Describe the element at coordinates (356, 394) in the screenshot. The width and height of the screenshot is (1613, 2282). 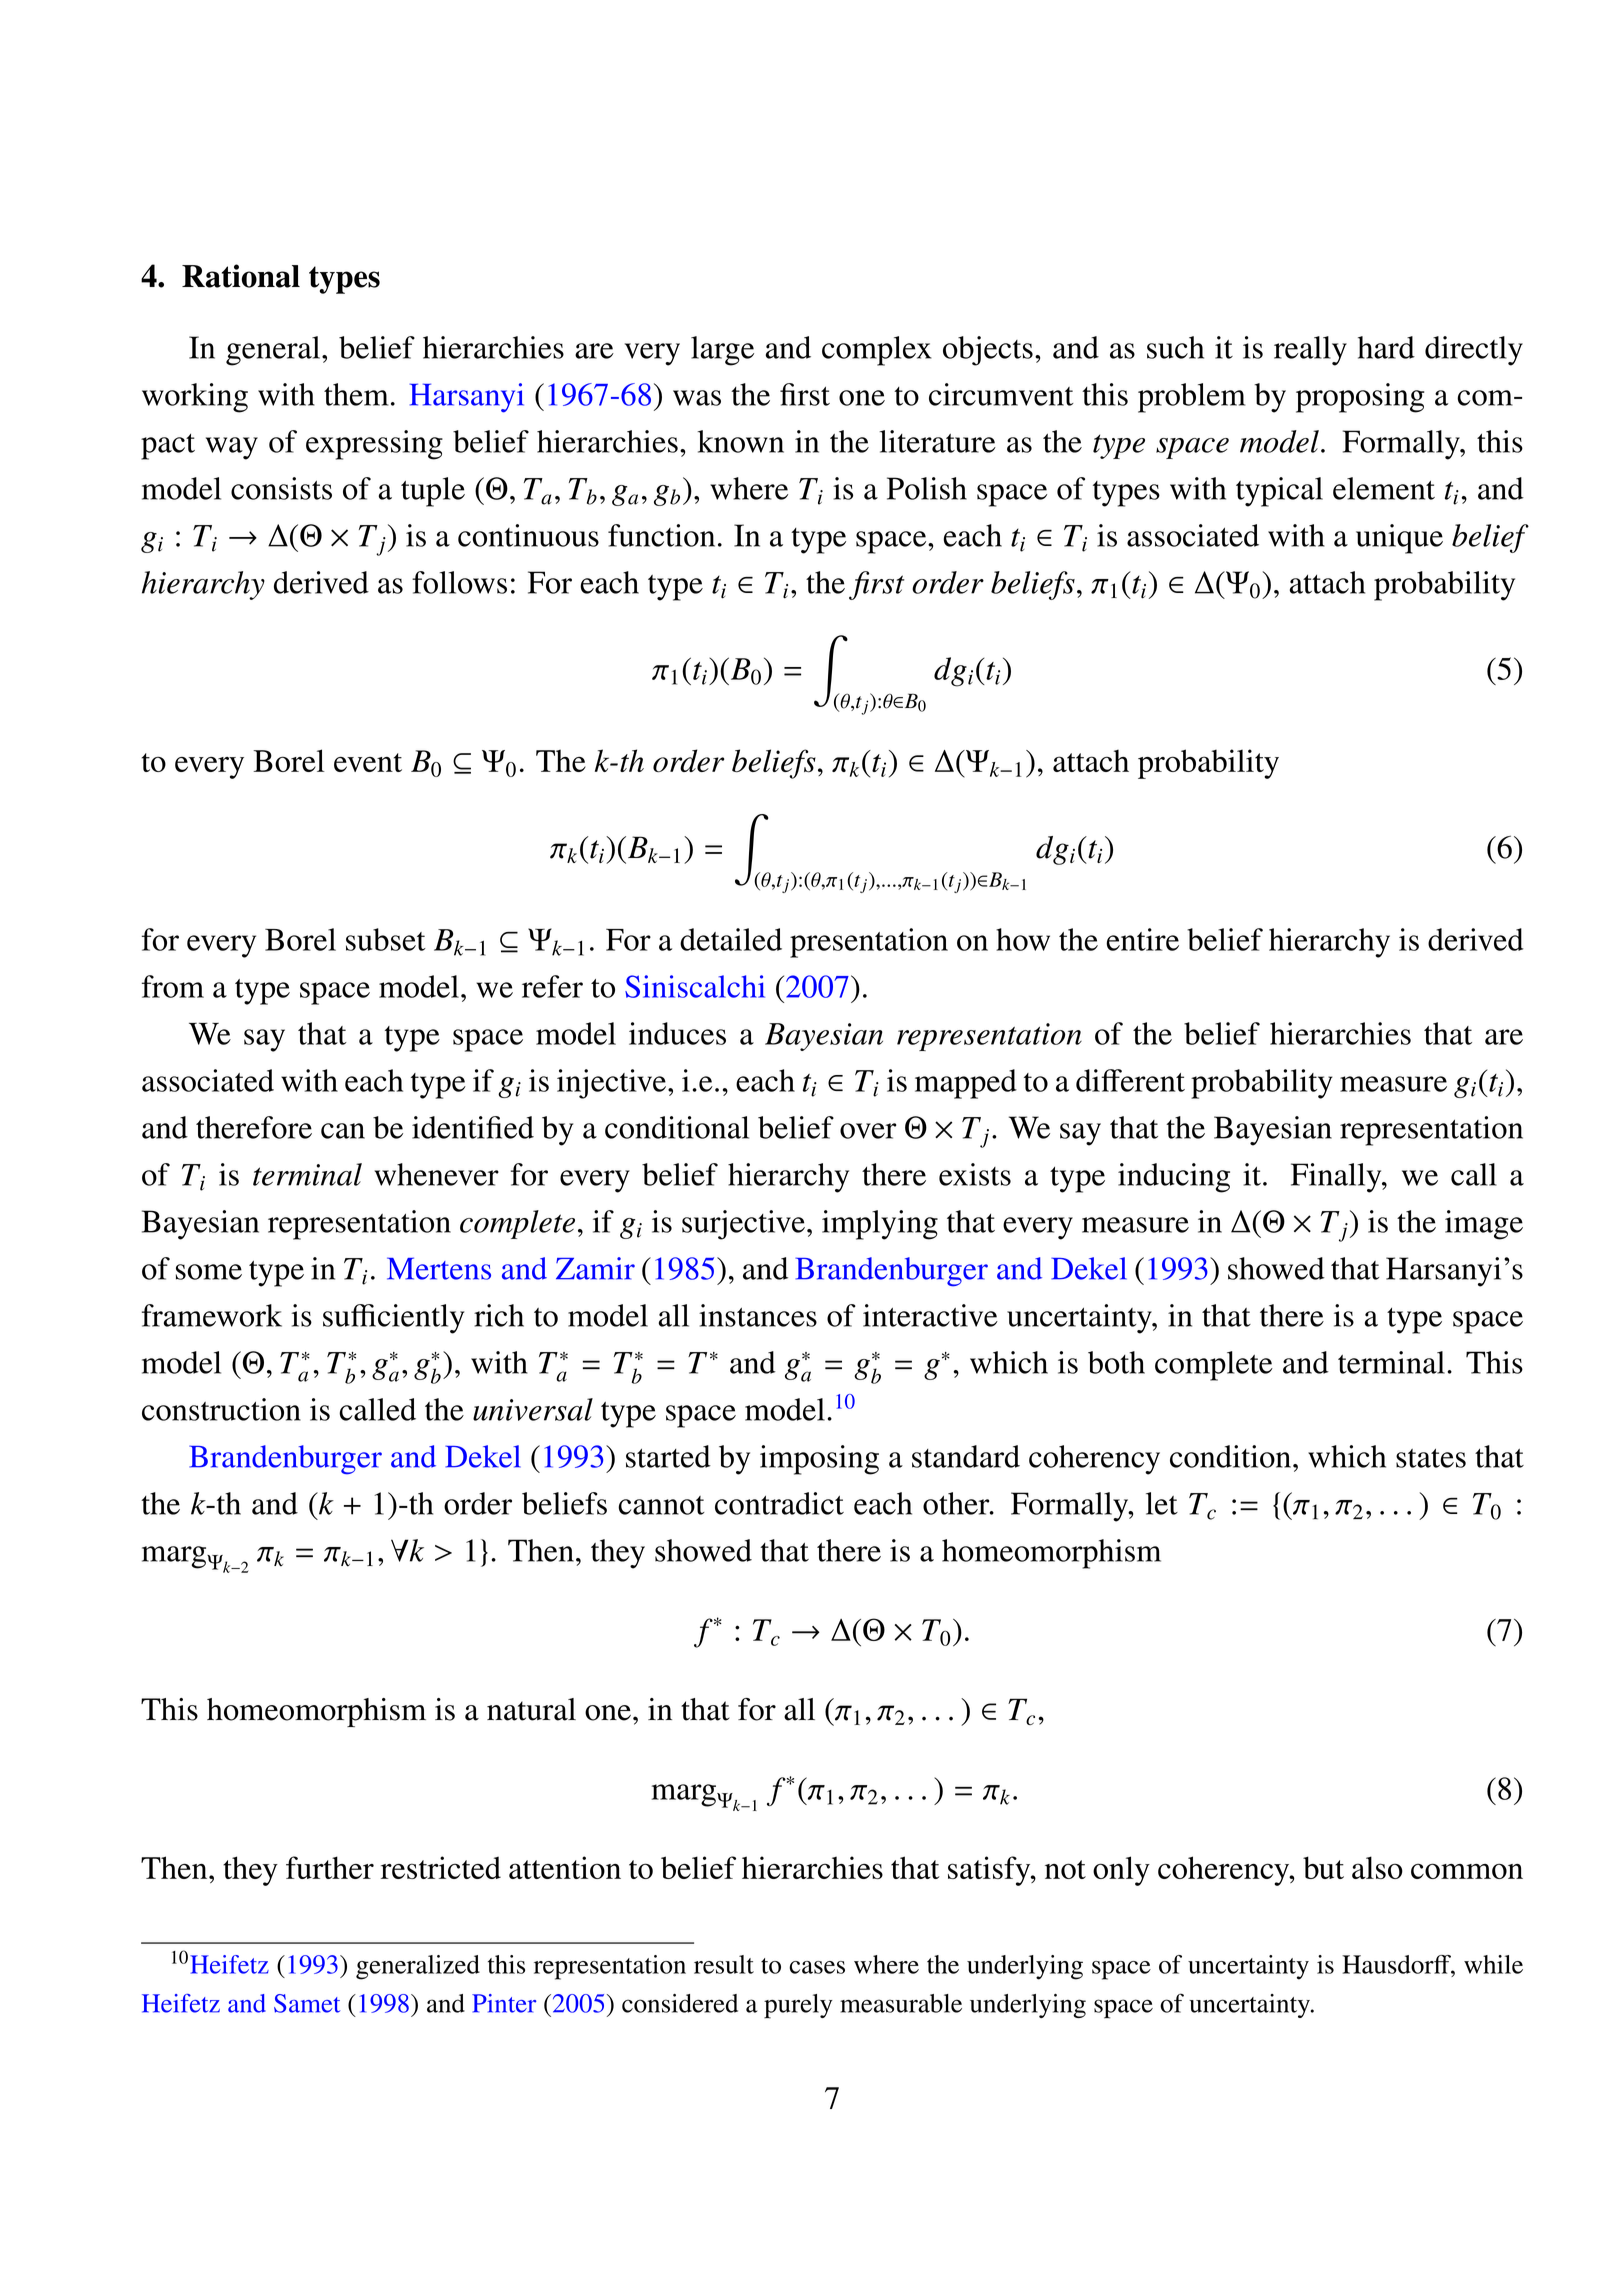
I see `them` at that location.
